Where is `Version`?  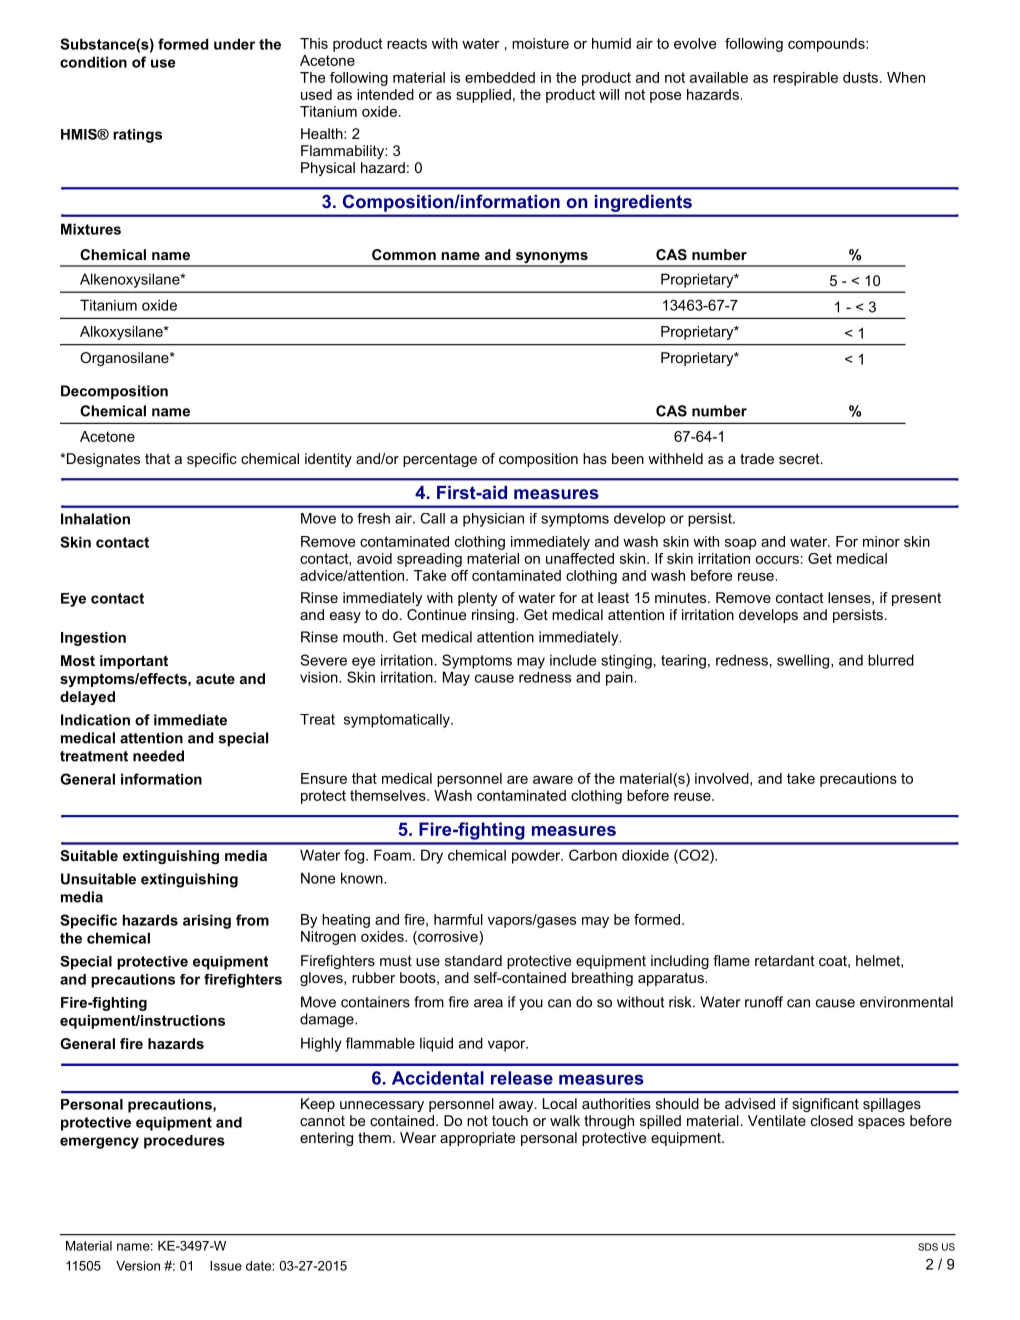
Version is located at coordinates (138, 1266).
